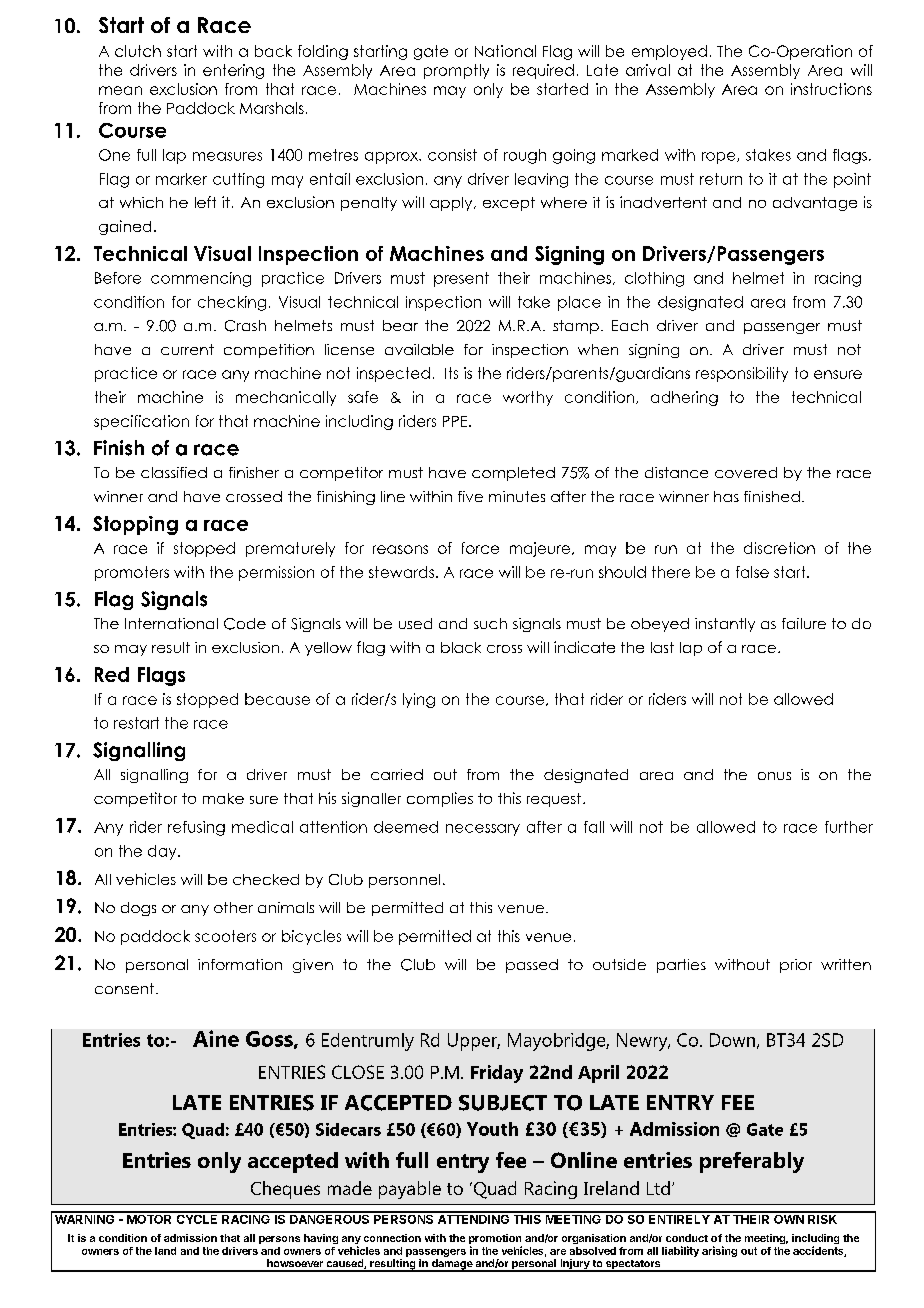 The width and height of the page is (924, 1308). What do you see at coordinates (719, 1251) in the page?
I see `arising` at bounding box center [719, 1251].
